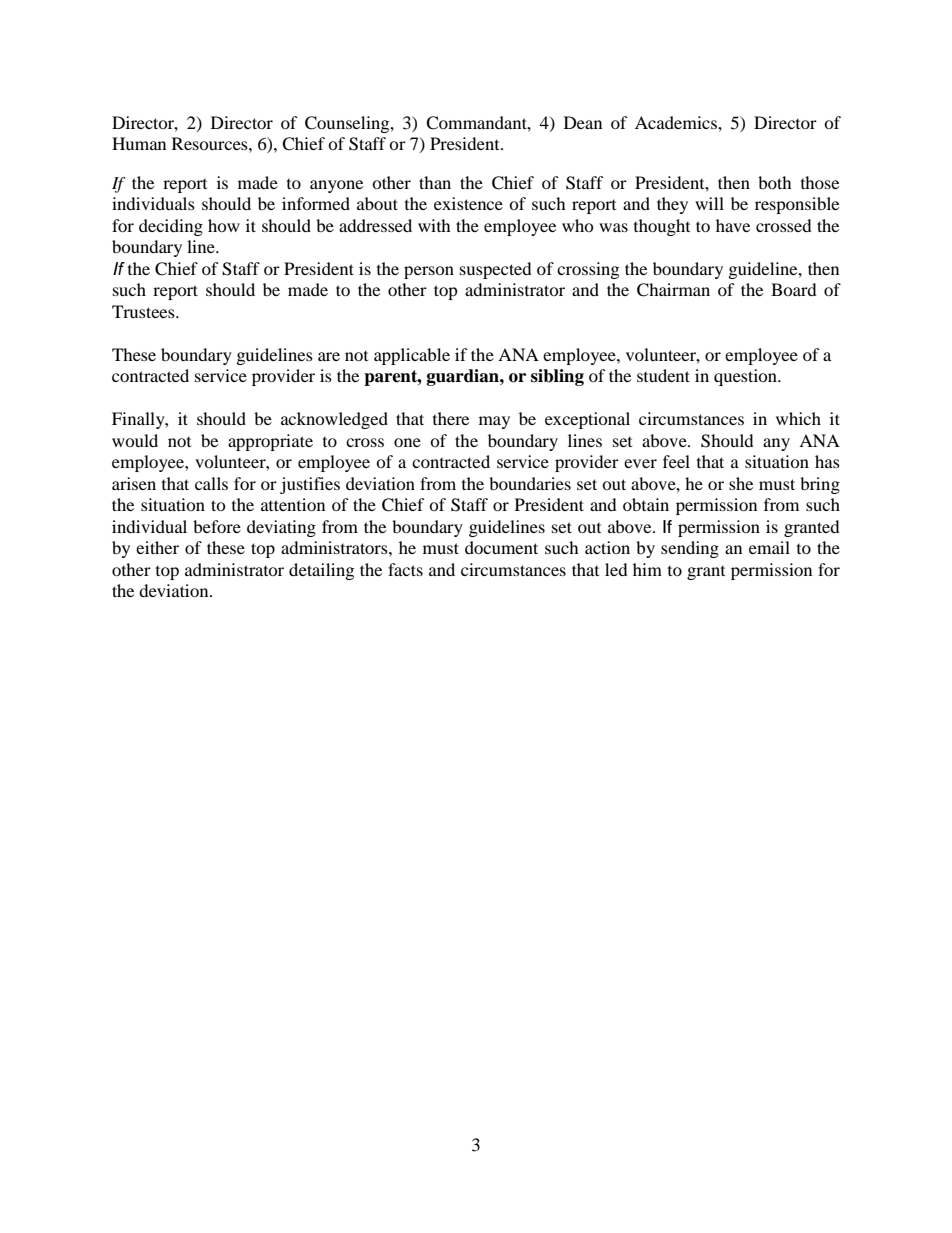  I want to click on applicable, so click(412, 356).
